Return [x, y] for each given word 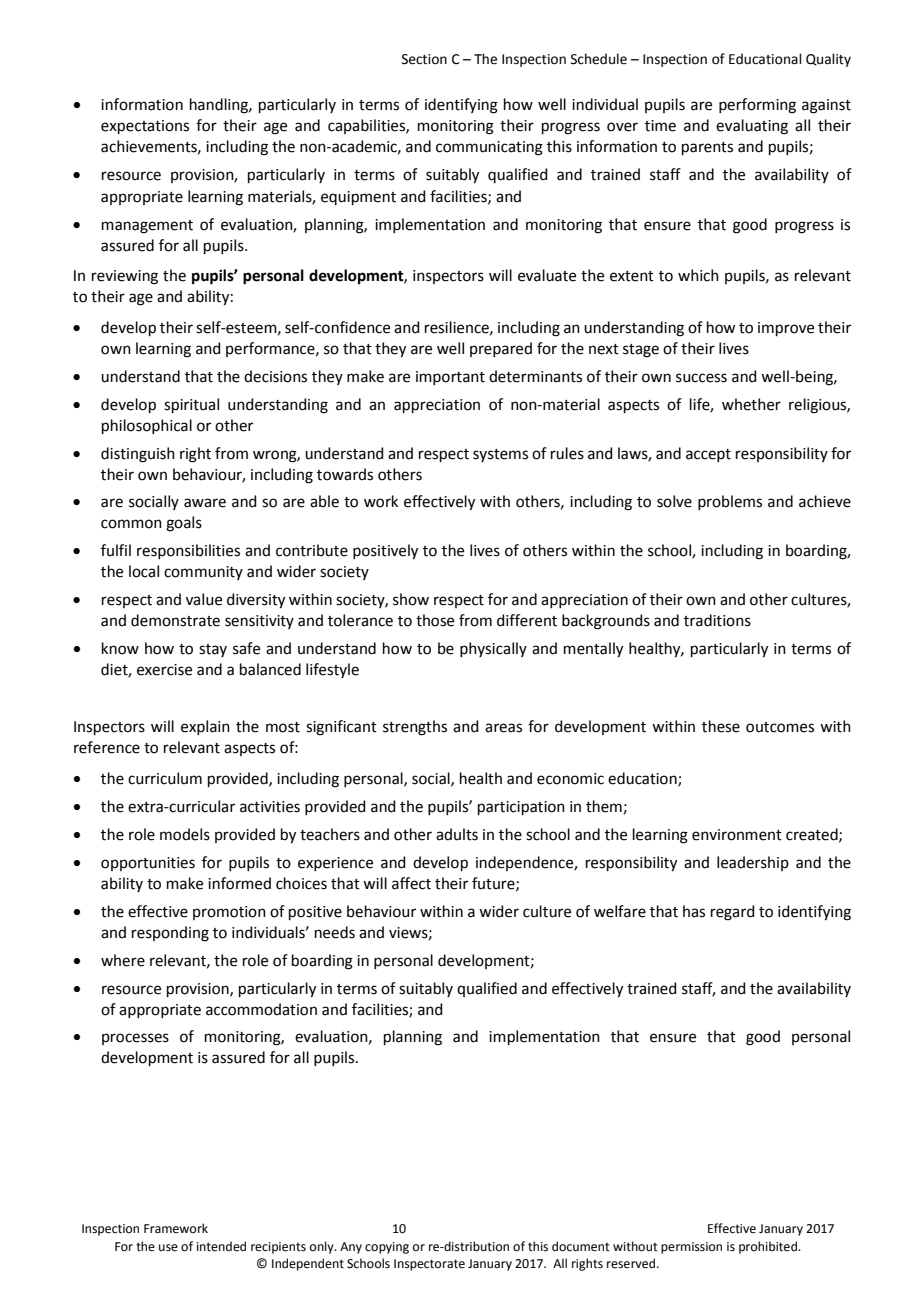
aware [205, 503]
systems [500, 455]
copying [387, 1248]
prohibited [769, 1247]
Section [424, 59]
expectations [145, 127]
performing [757, 106]
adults [457, 834]
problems [730, 502]
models [185, 834]
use [168, 1248]
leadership [753, 863]
